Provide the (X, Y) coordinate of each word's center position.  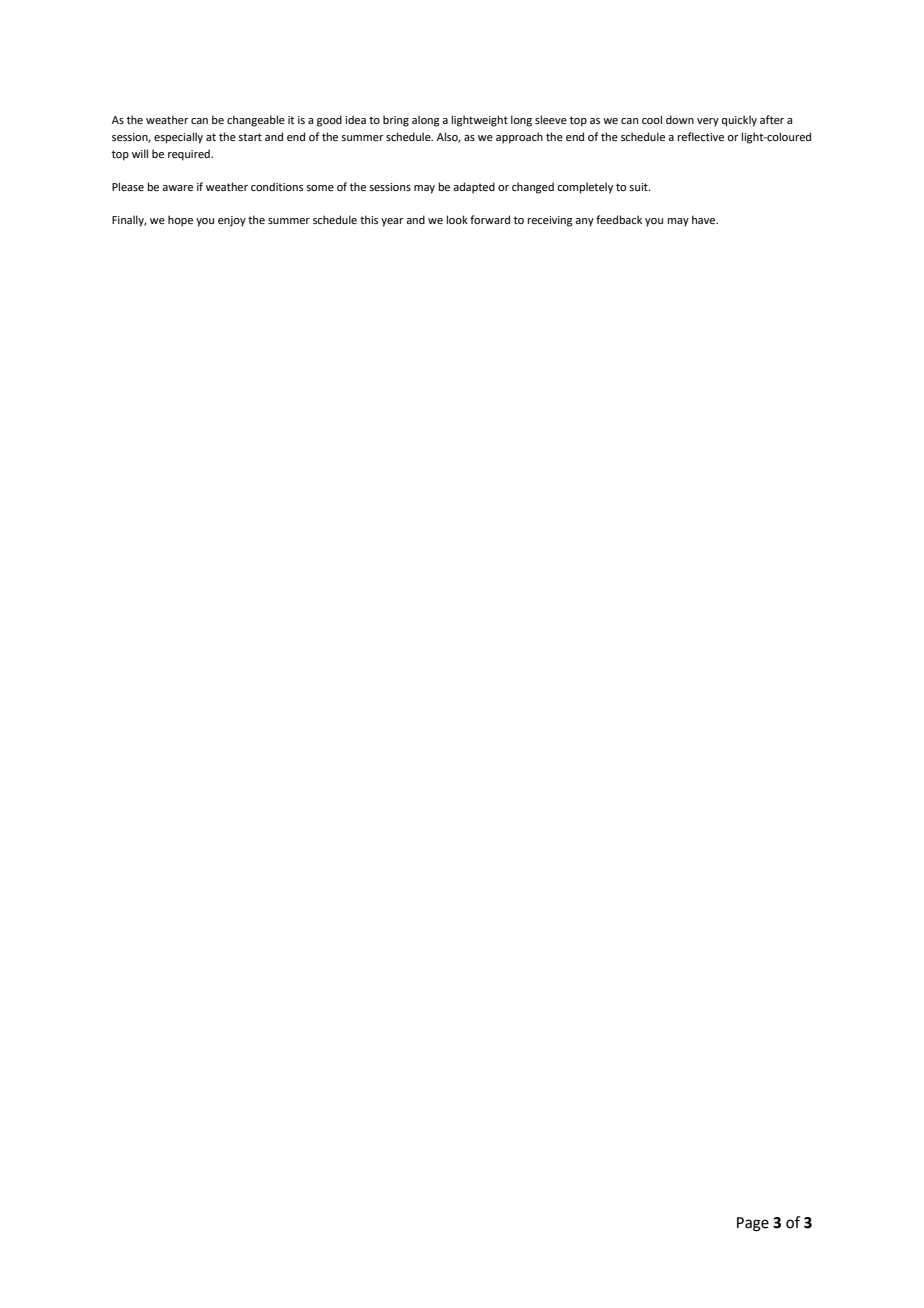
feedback (619, 219)
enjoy (232, 221)
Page (753, 1224)
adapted (474, 188)
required (190, 155)
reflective (701, 136)
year (392, 222)
